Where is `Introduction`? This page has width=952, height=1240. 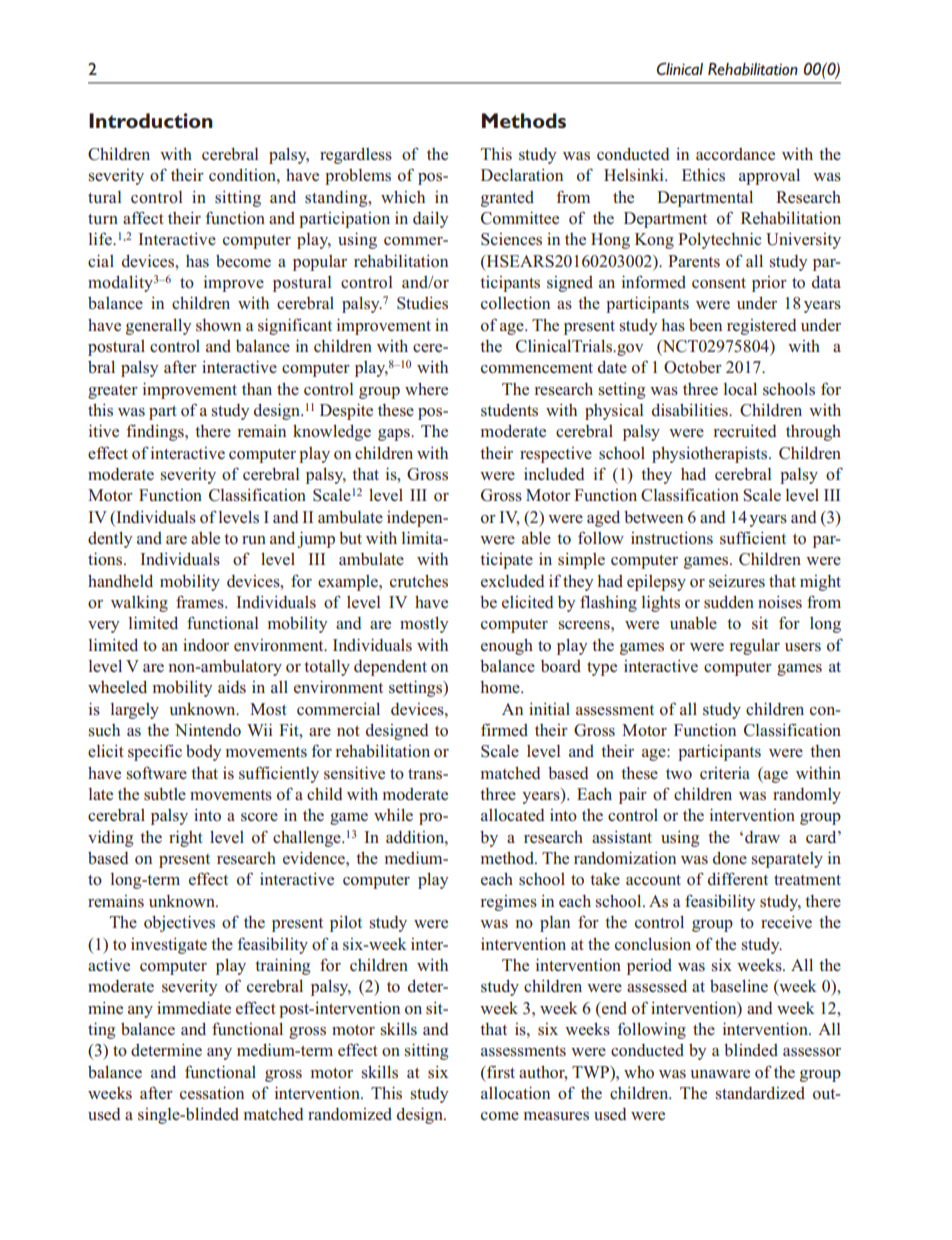
Introduction is located at coordinates (151, 120).
